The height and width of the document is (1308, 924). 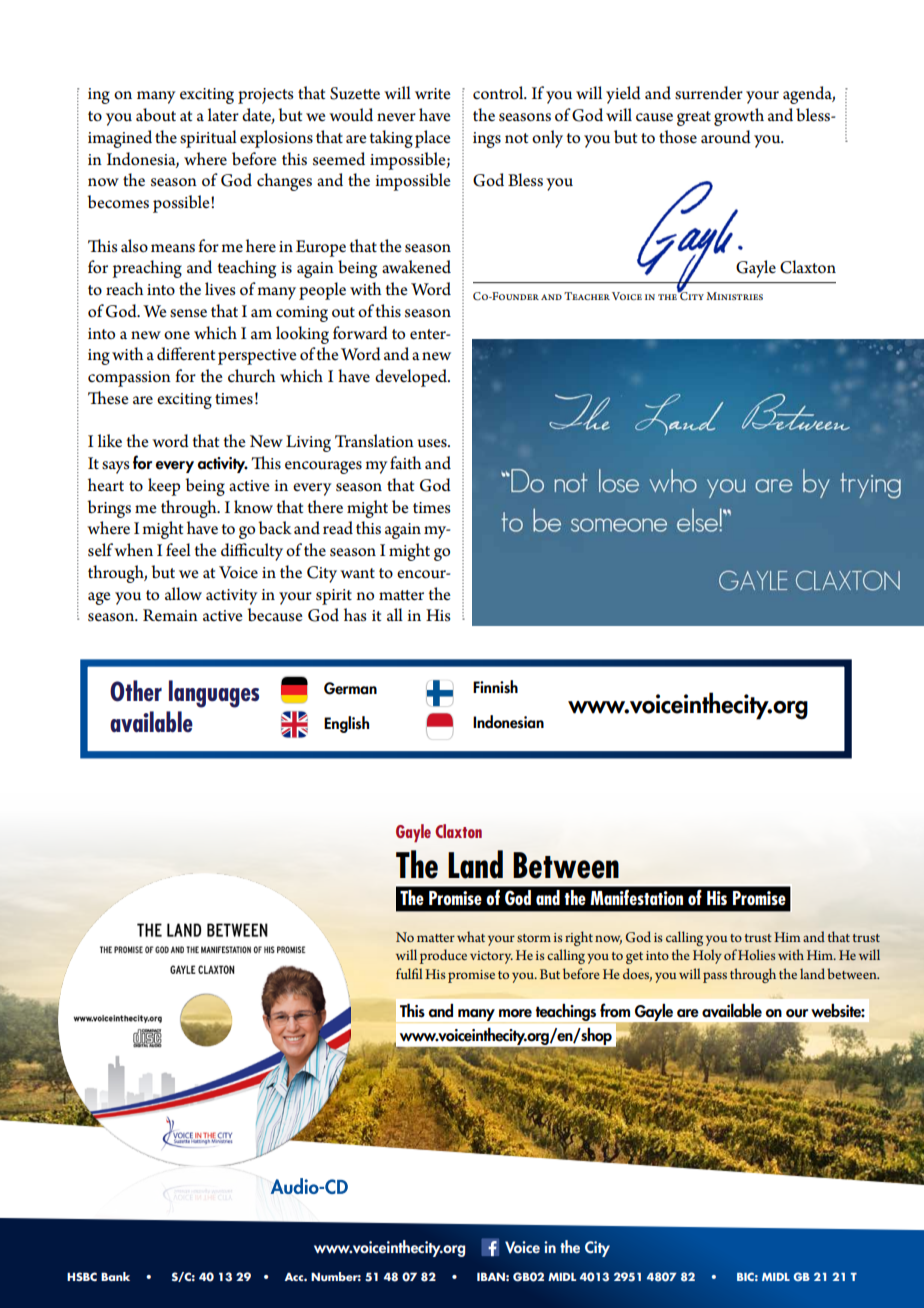 What do you see at coordinates (164, 487) in the document?
I see `keep` at bounding box center [164, 487].
